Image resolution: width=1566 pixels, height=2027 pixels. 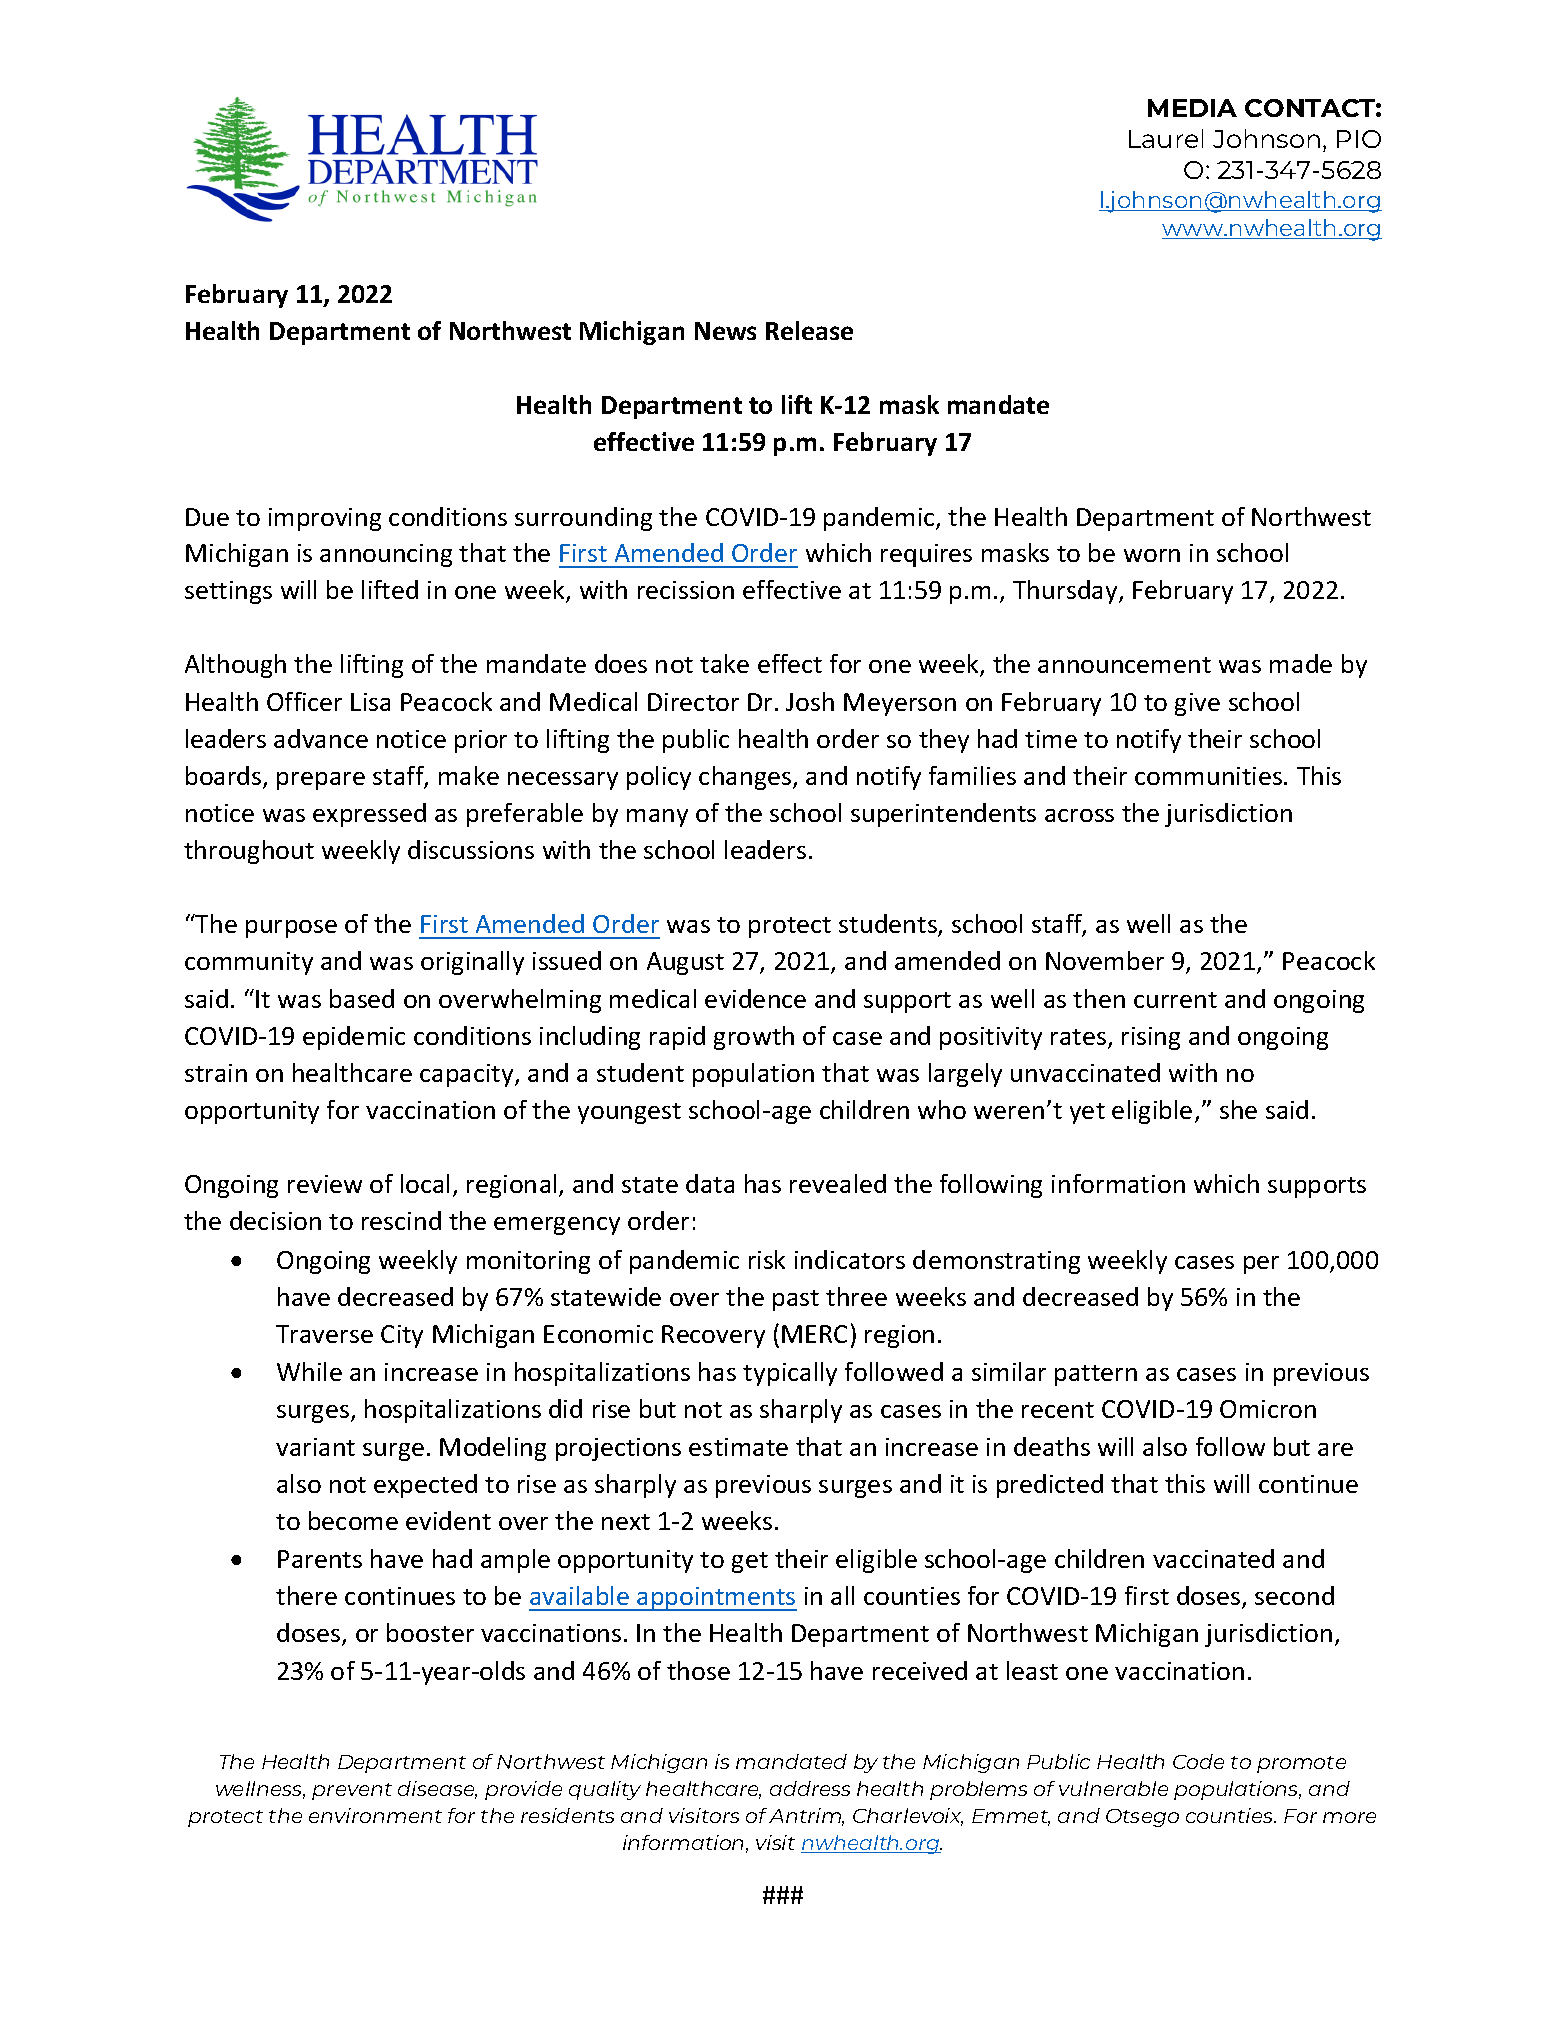 I want to click on Release, so click(x=809, y=330).
